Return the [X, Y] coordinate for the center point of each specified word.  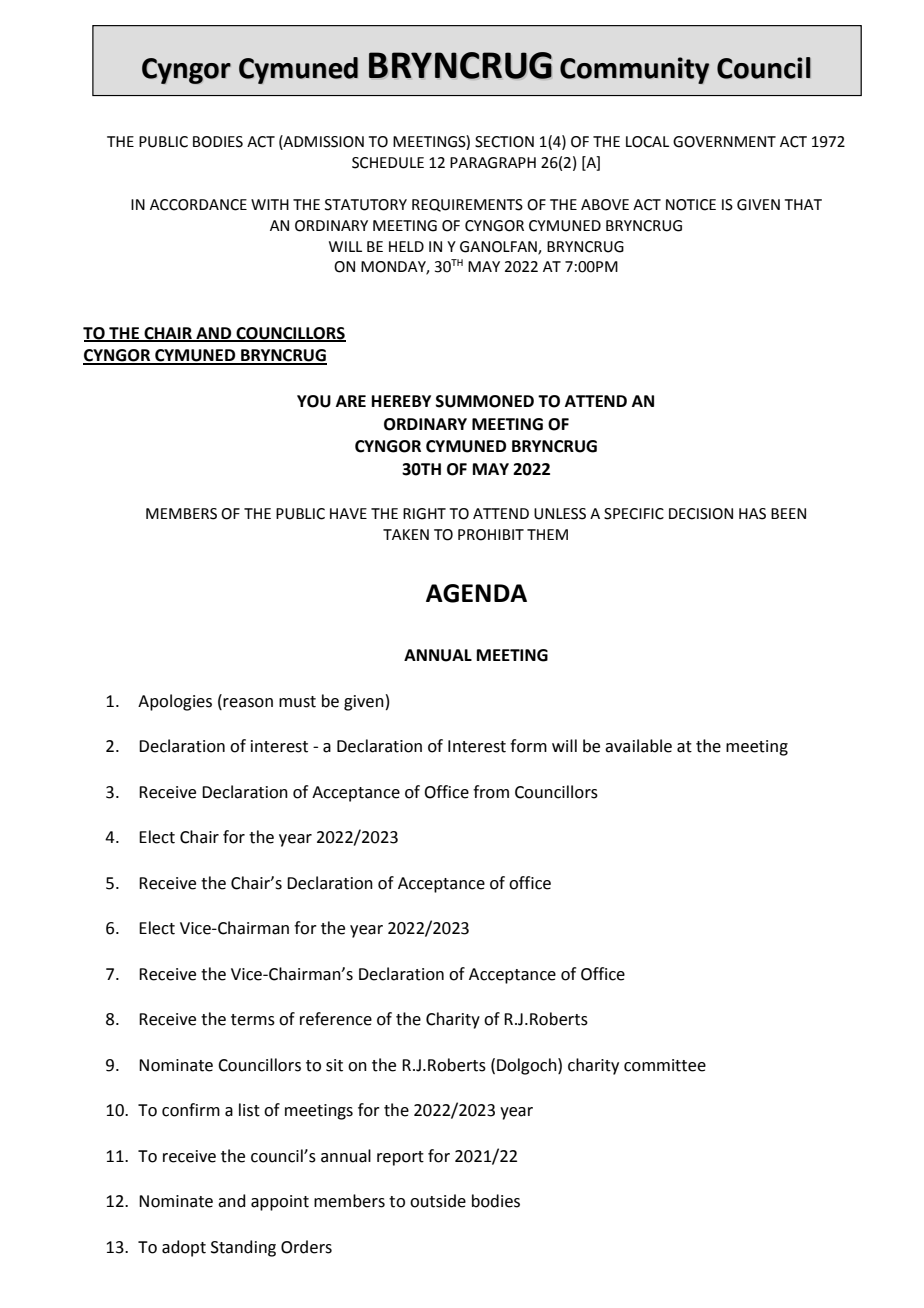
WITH [270, 204]
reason [248, 703]
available [638, 746]
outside [438, 1201]
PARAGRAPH [493, 163]
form [528, 746]
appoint [280, 1203]
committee [665, 1065]
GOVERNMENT [724, 142]
